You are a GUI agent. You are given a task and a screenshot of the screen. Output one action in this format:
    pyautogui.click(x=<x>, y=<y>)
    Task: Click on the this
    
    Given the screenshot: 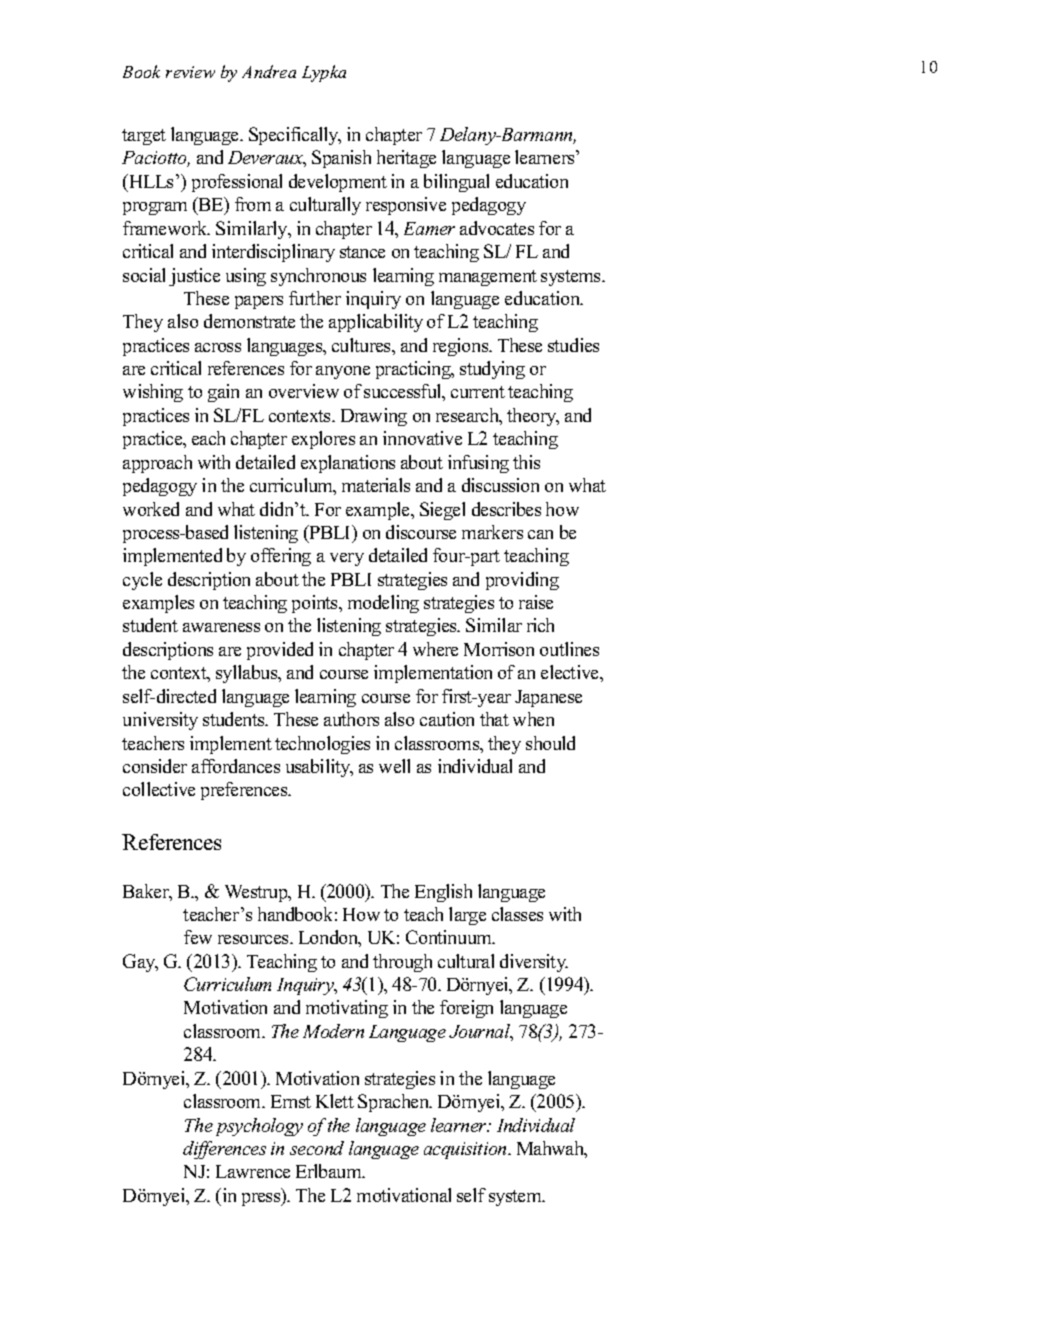 What is the action you would take?
    pyautogui.click(x=526, y=462)
